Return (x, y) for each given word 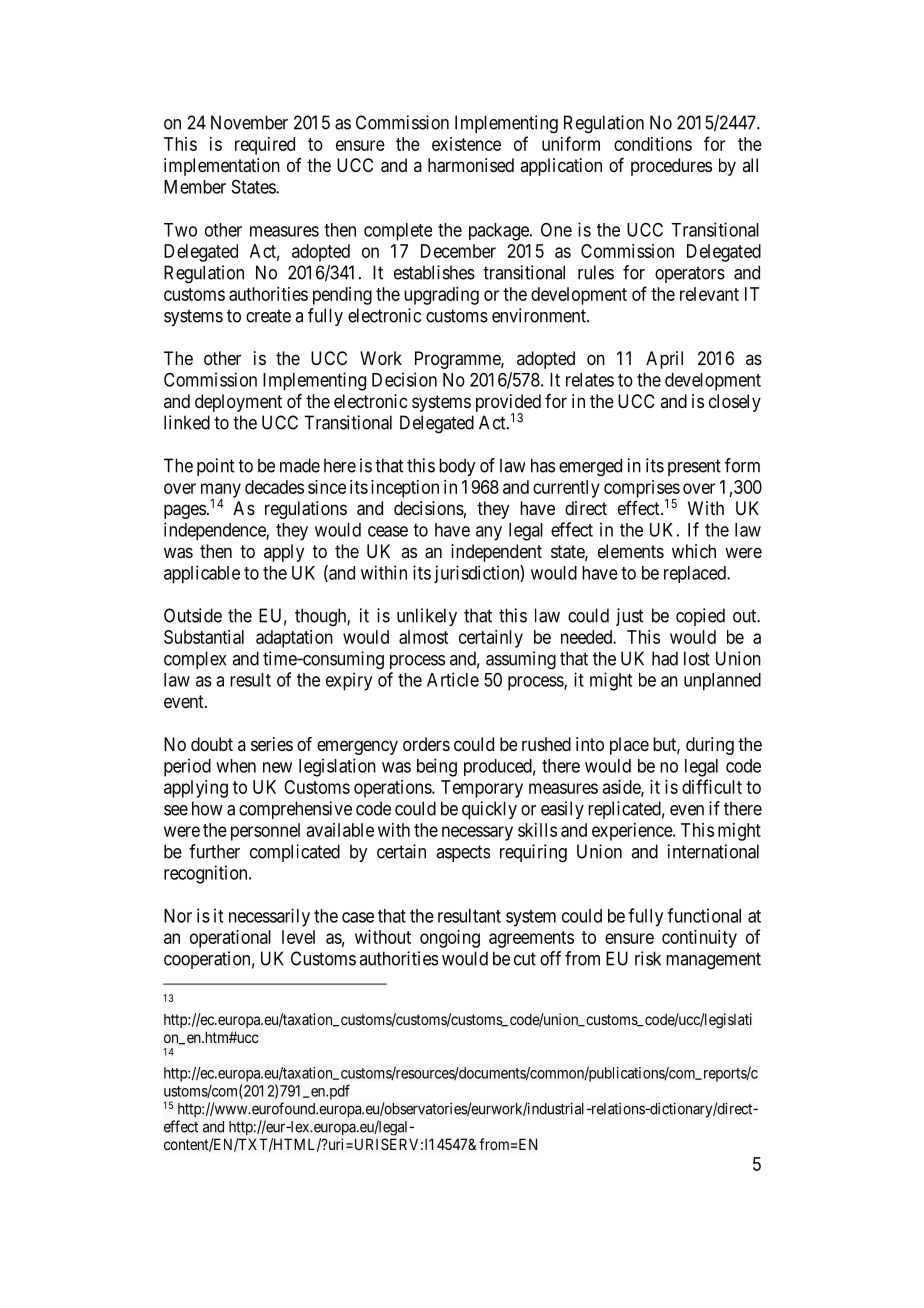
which (694, 551)
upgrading (441, 296)
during (710, 746)
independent (496, 553)
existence (466, 144)
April (664, 360)
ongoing (450, 939)
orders (426, 744)
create (268, 316)
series (272, 744)
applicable (202, 574)
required (265, 146)
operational (230, 939)
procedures (671, 167)
